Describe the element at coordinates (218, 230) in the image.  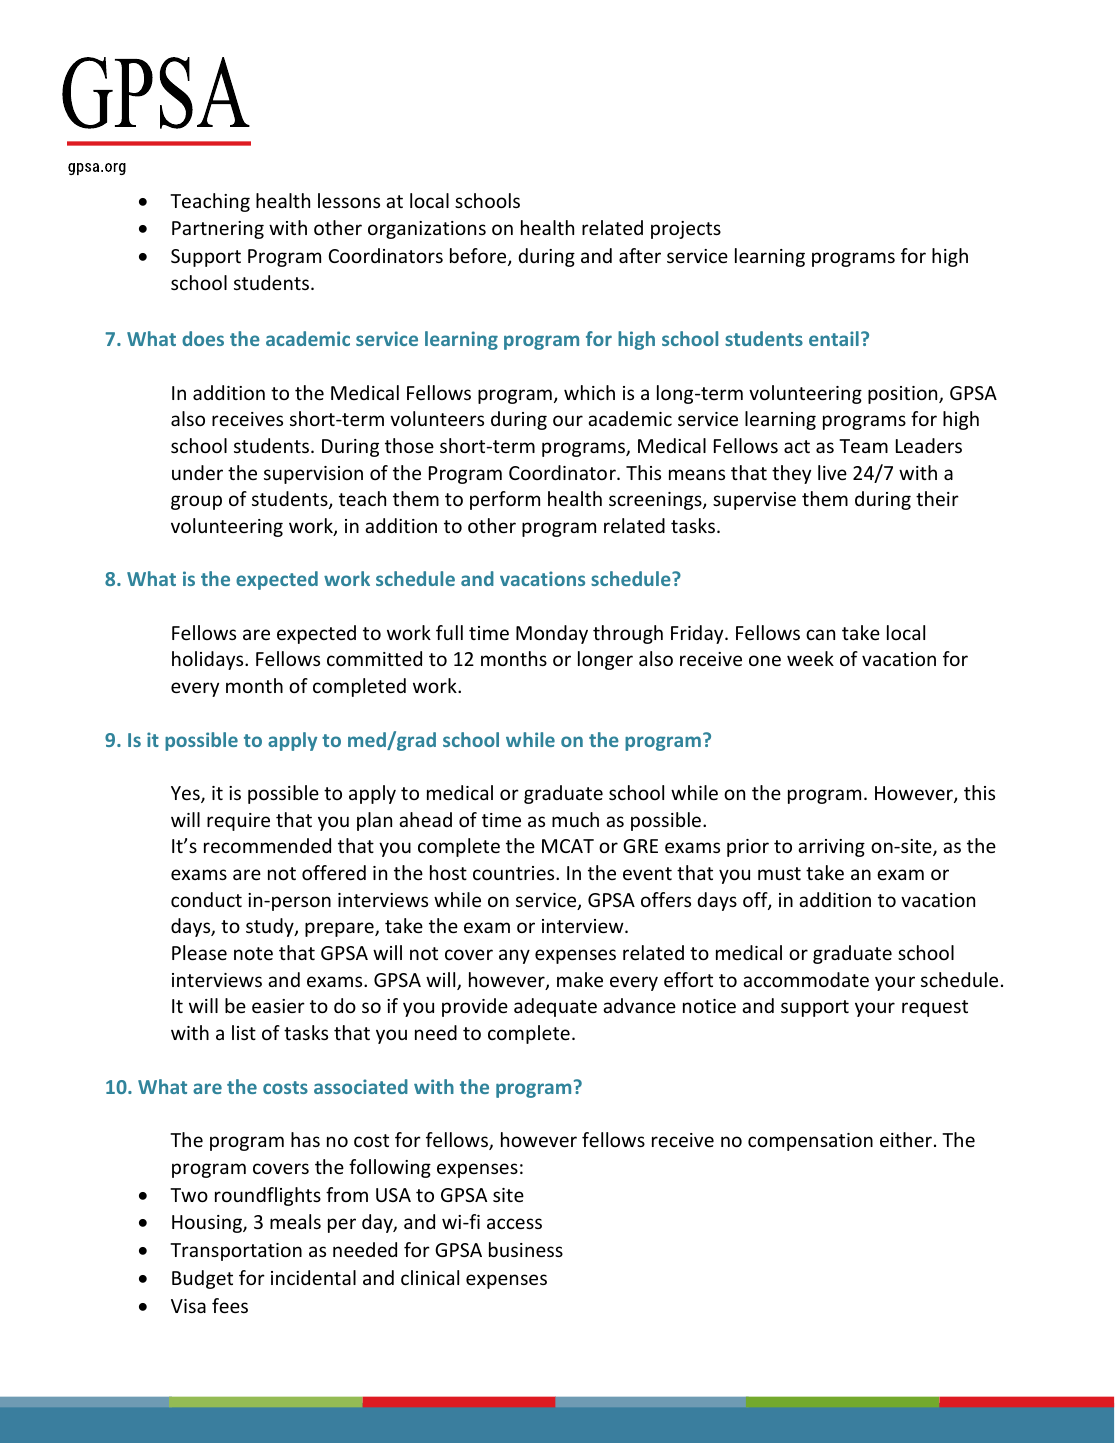
I see `Partnering` at that location.
